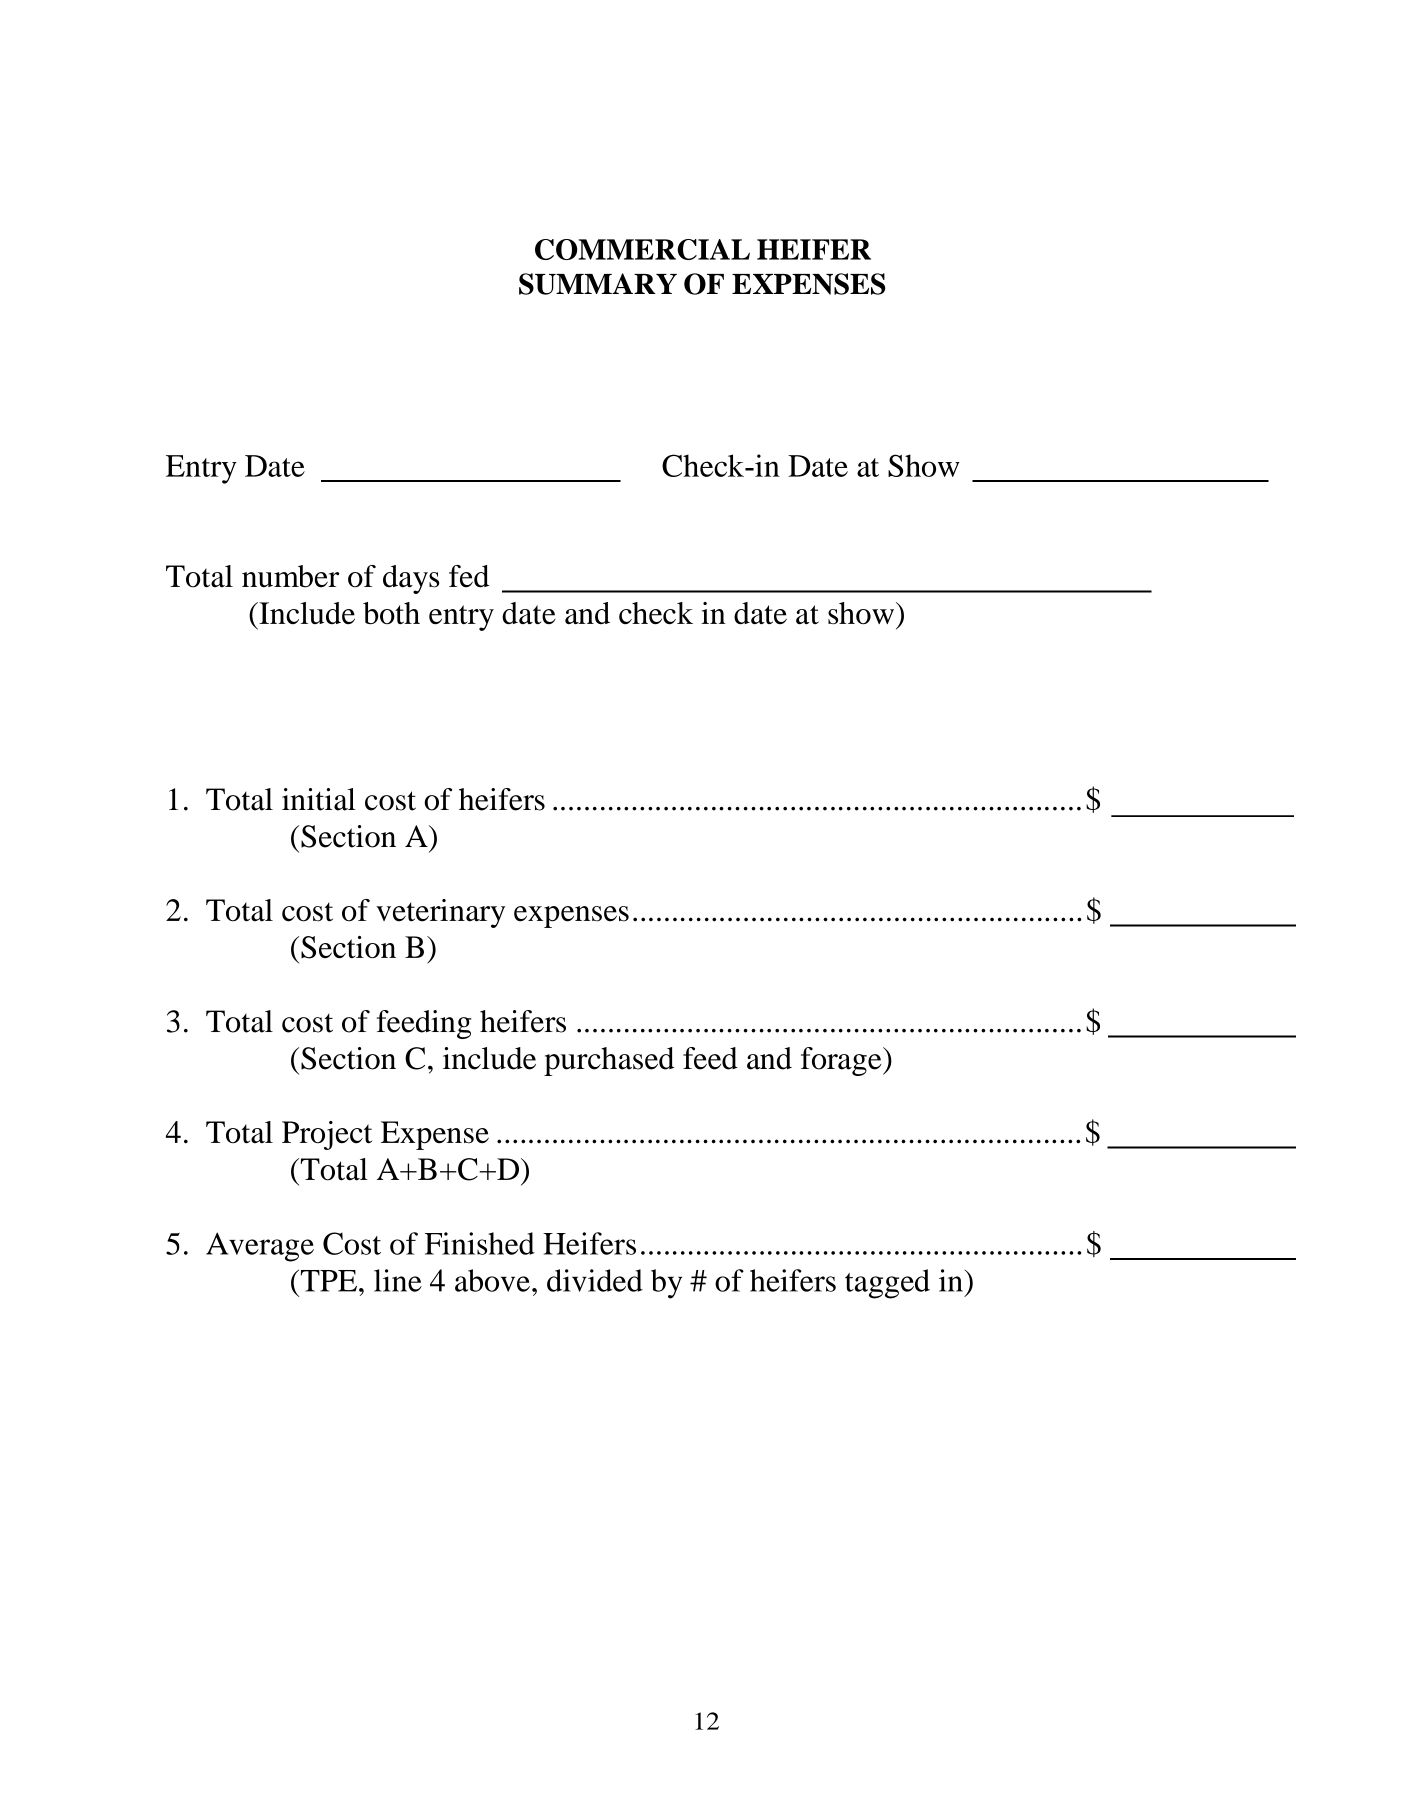  What do you see at coordinates (440, 913) in the screenshot?
I see `veterinary` at bounding box center [440, 913].
